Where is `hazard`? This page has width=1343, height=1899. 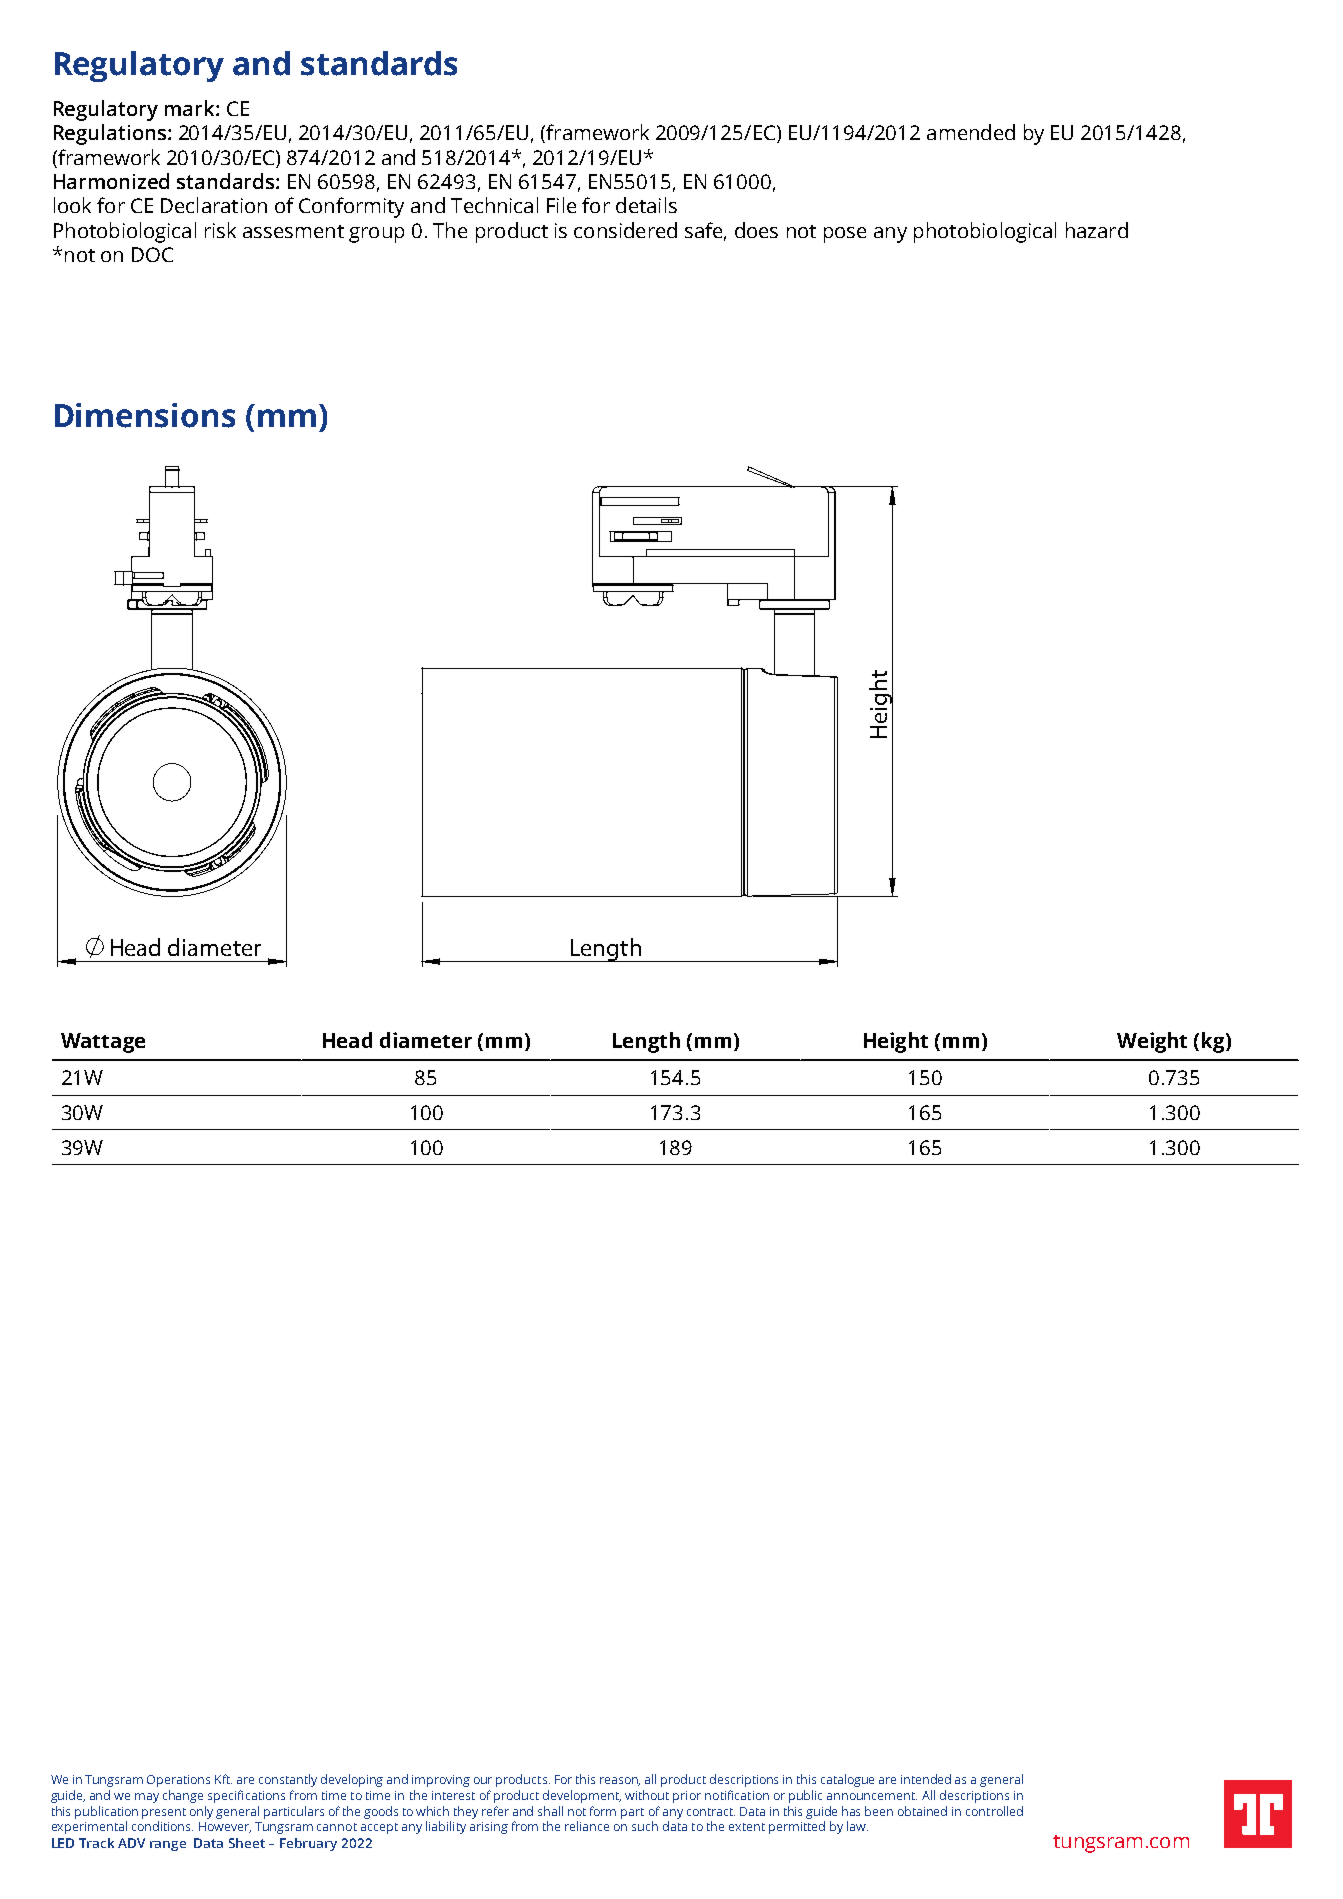
hazard is located at coordinates (1097, 230).
